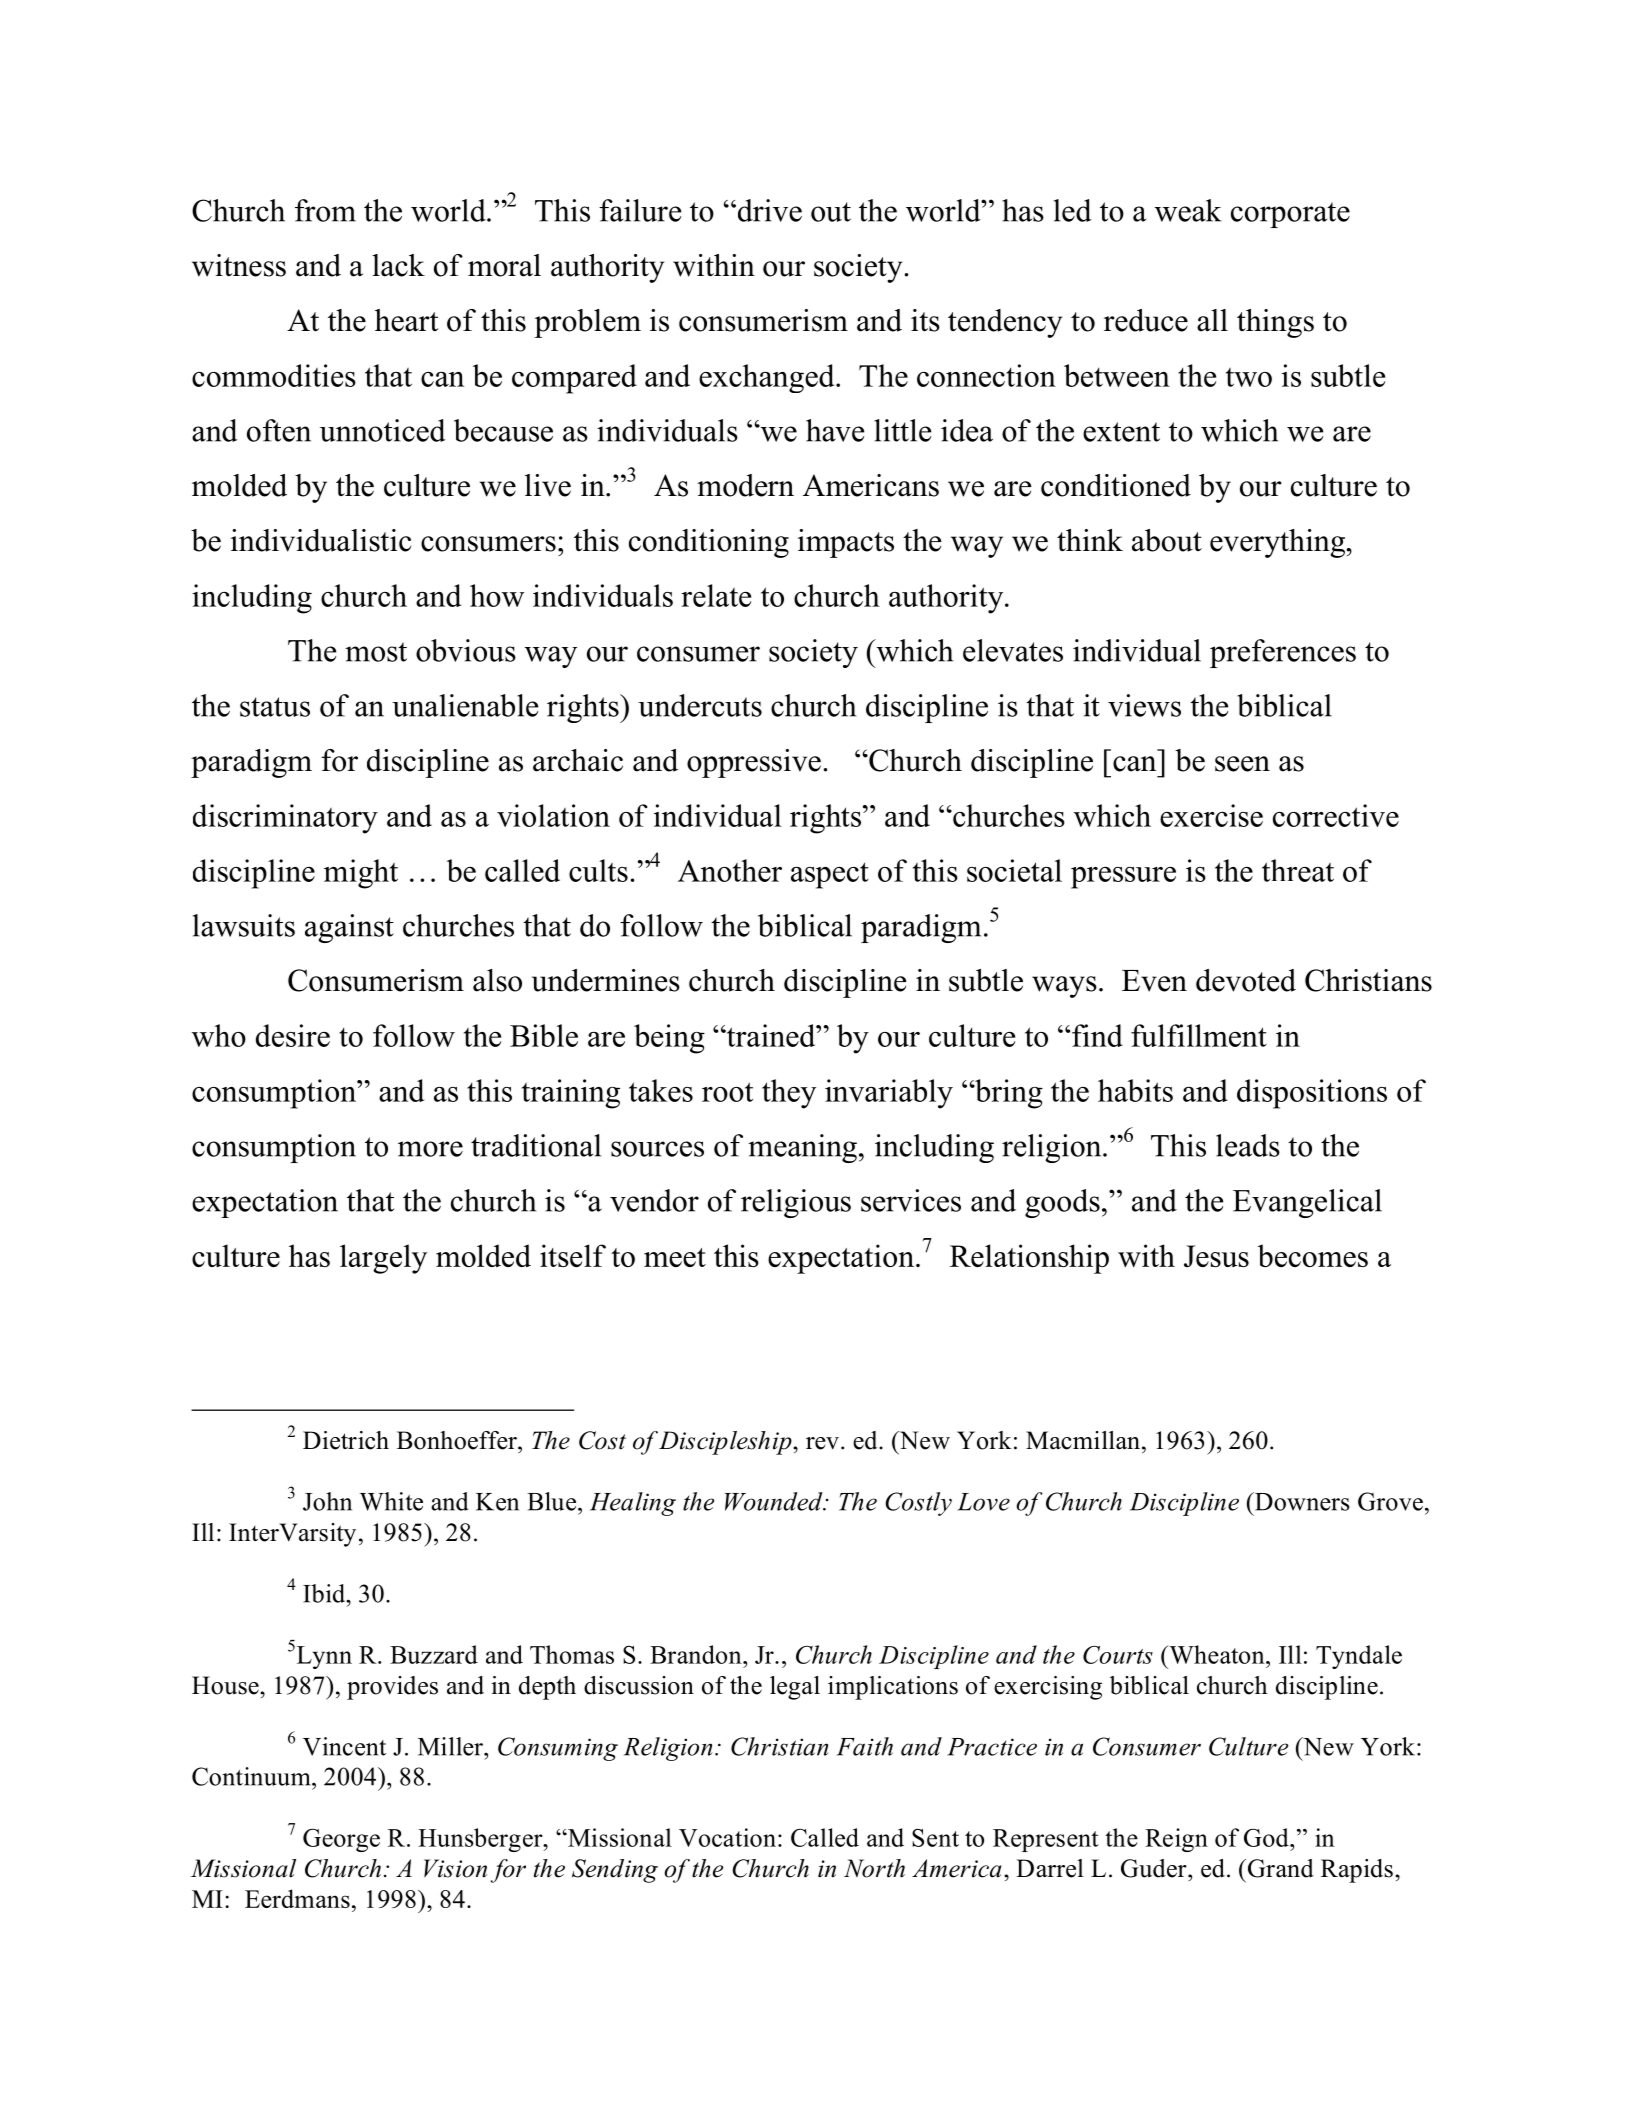 The height and width of the page is (2105, 1626). What do you see at coordinates (796, 1203) in the page?
I see `religious` at bounding box center [796, 1203].
